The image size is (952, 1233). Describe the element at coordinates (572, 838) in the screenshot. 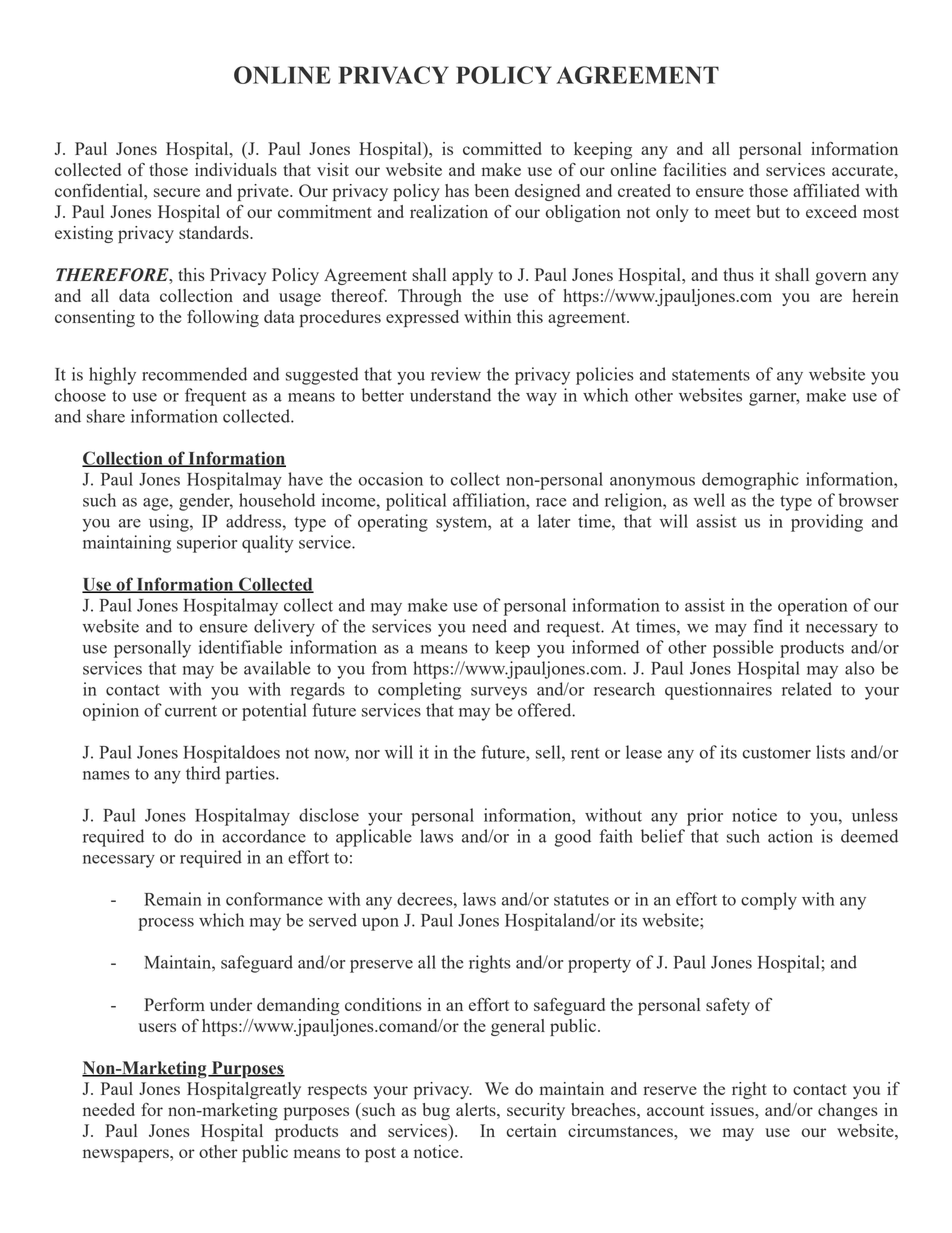

I see `good` at that location.
